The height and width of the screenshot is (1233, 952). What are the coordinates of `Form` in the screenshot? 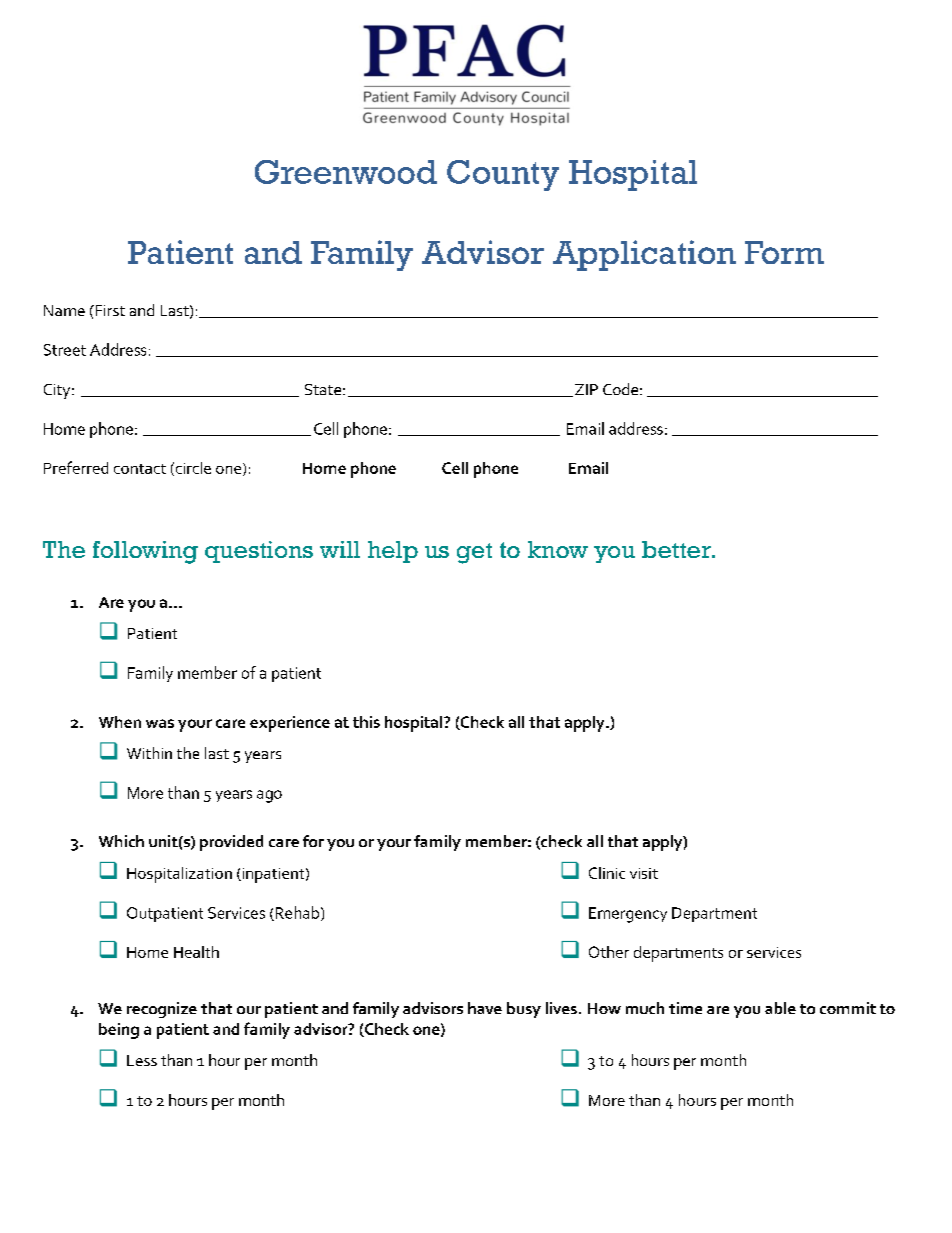 It's located at (784, 252).
